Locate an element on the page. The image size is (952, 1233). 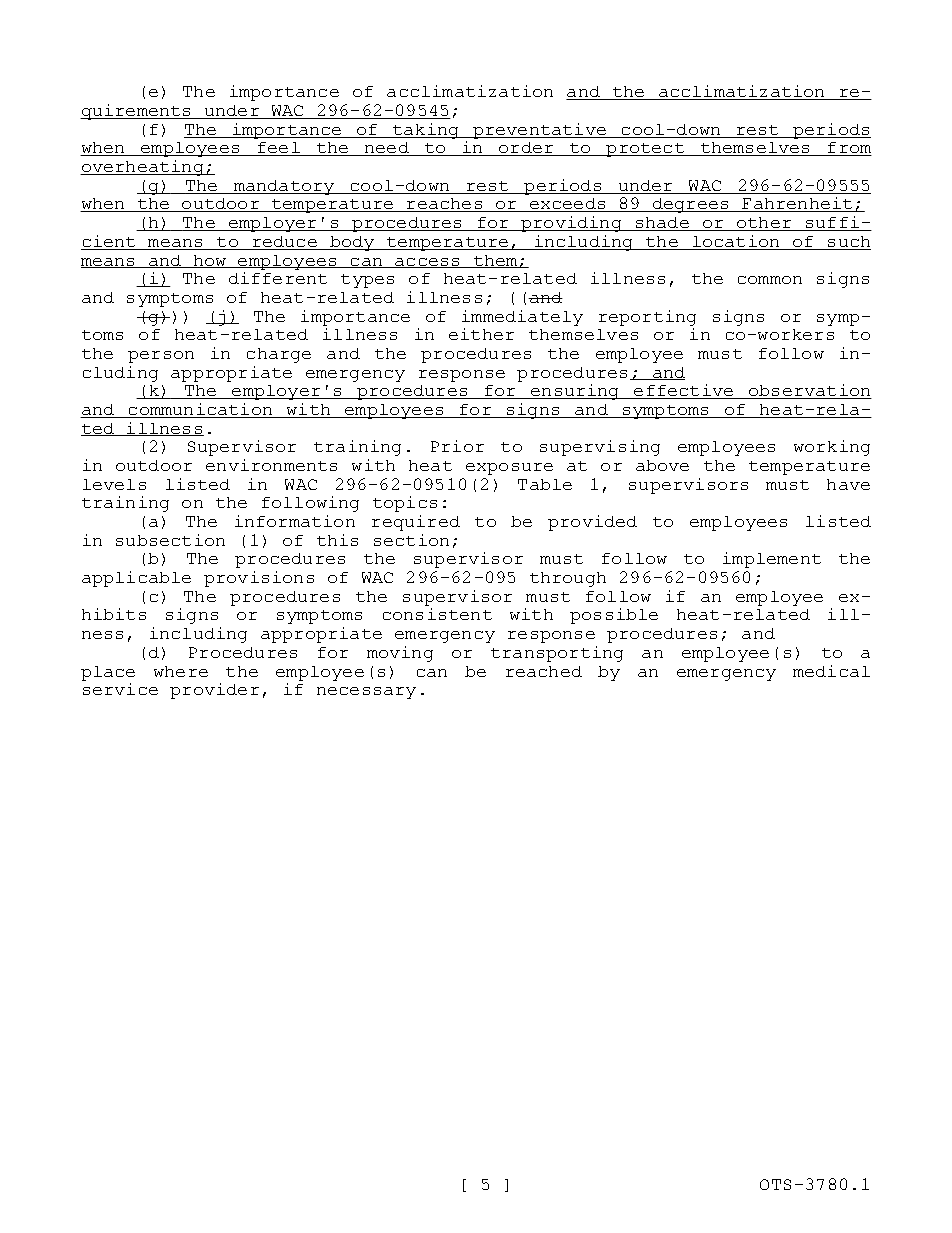
reached is located at coordinates (544, 671).
